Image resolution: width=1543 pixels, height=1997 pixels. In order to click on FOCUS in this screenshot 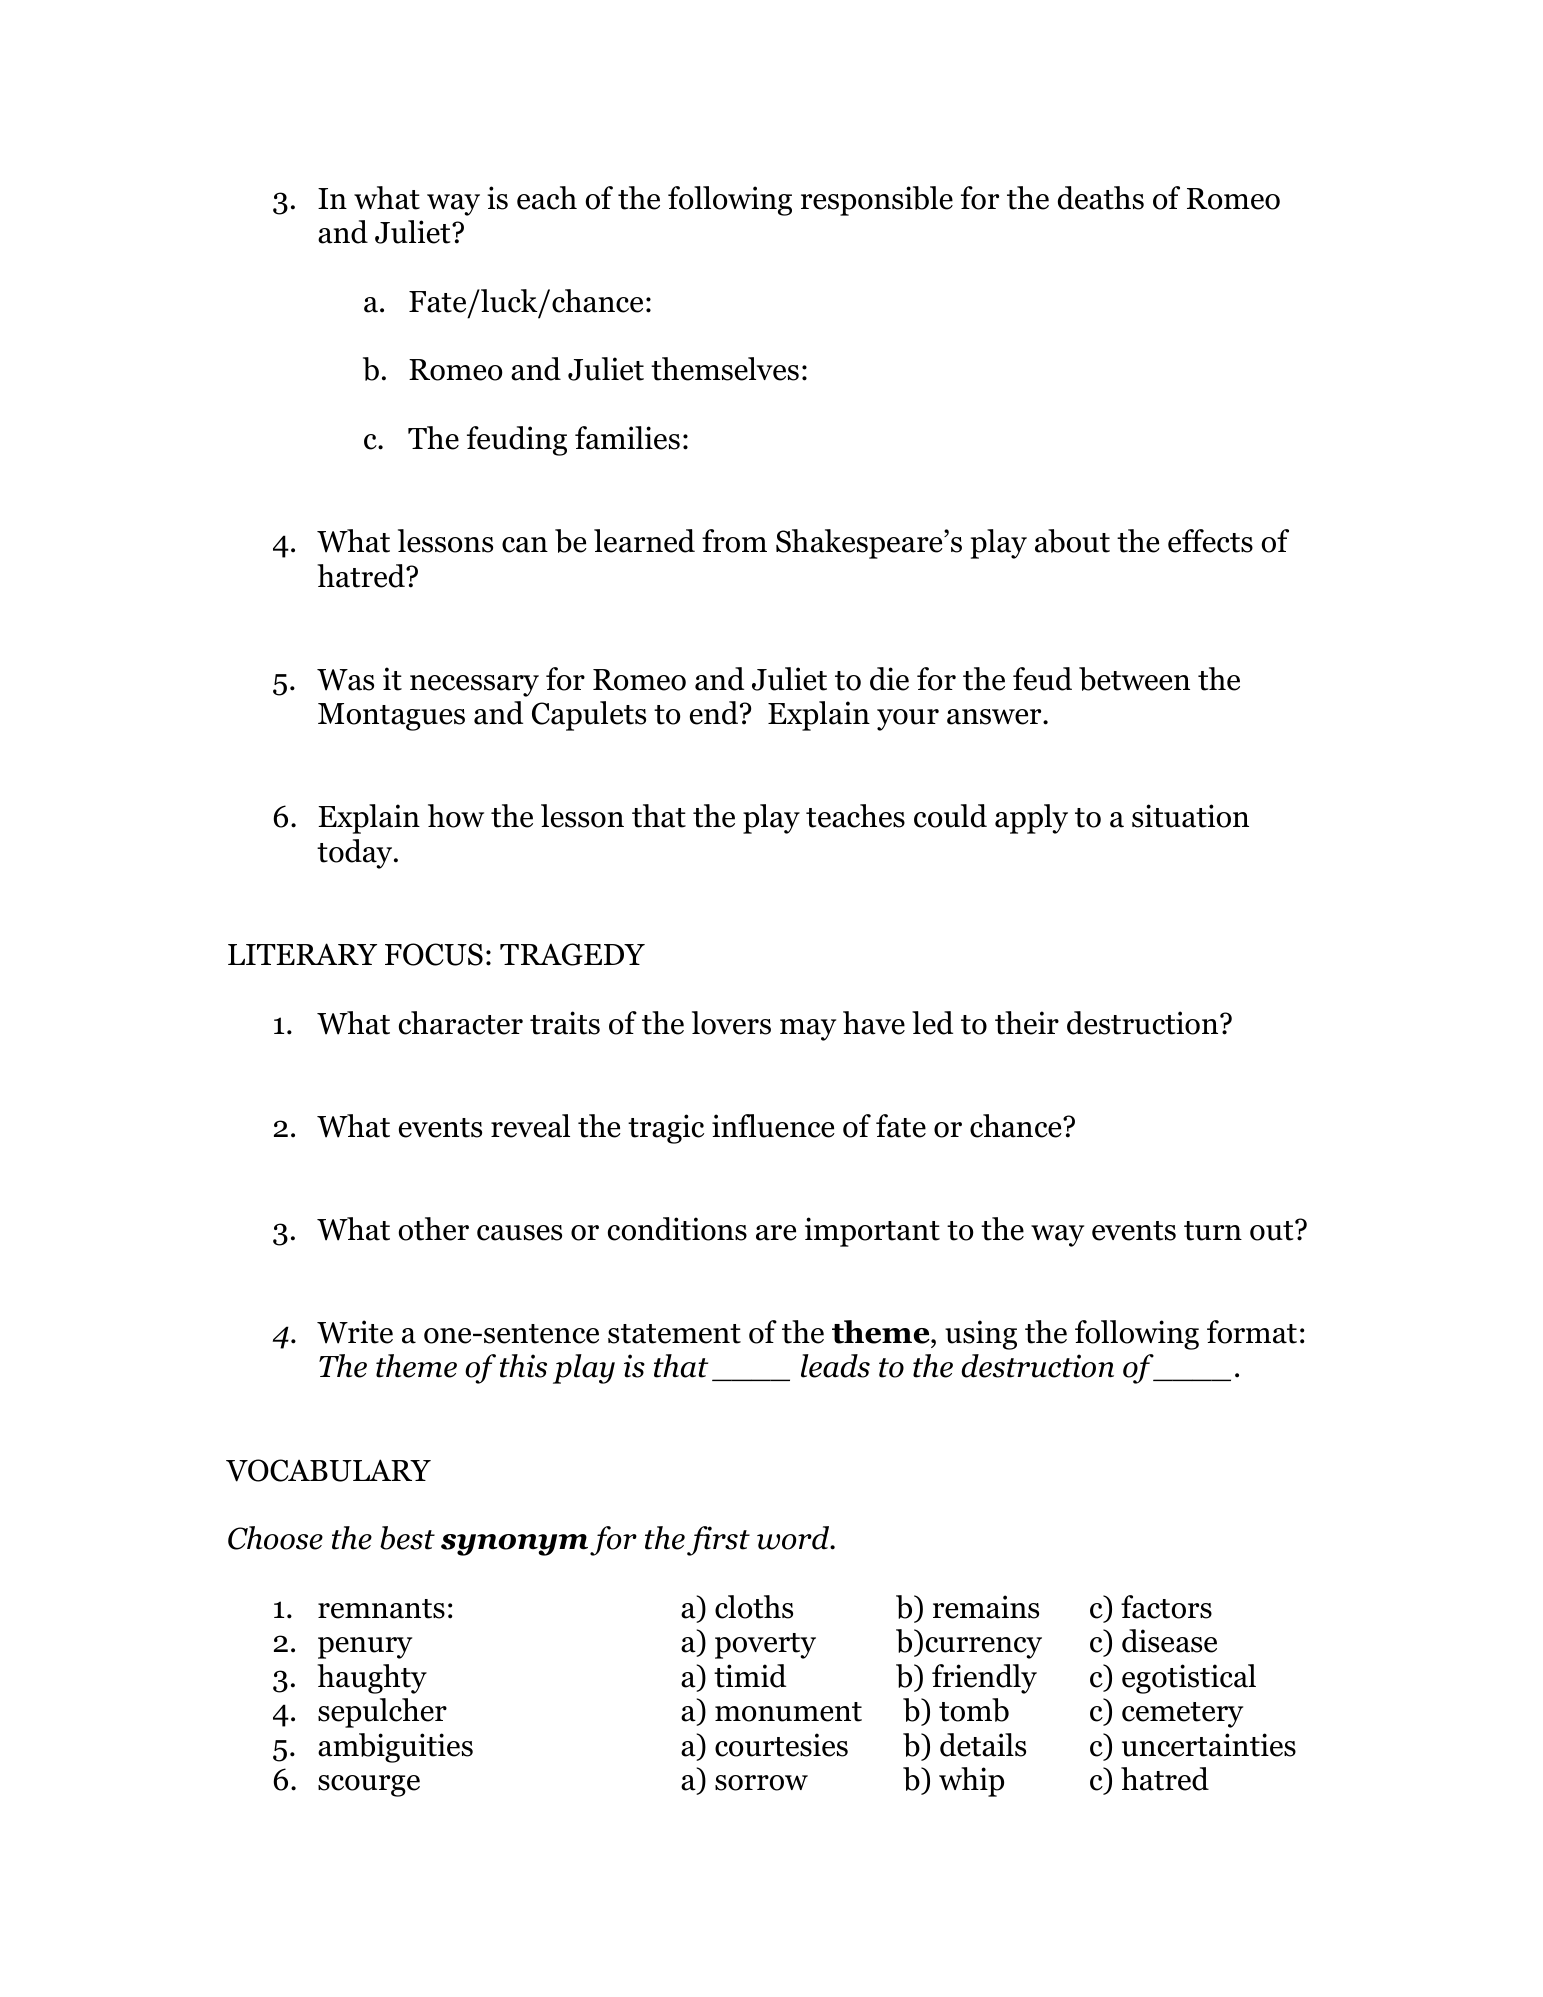, I will do `click(434, 954)`.
